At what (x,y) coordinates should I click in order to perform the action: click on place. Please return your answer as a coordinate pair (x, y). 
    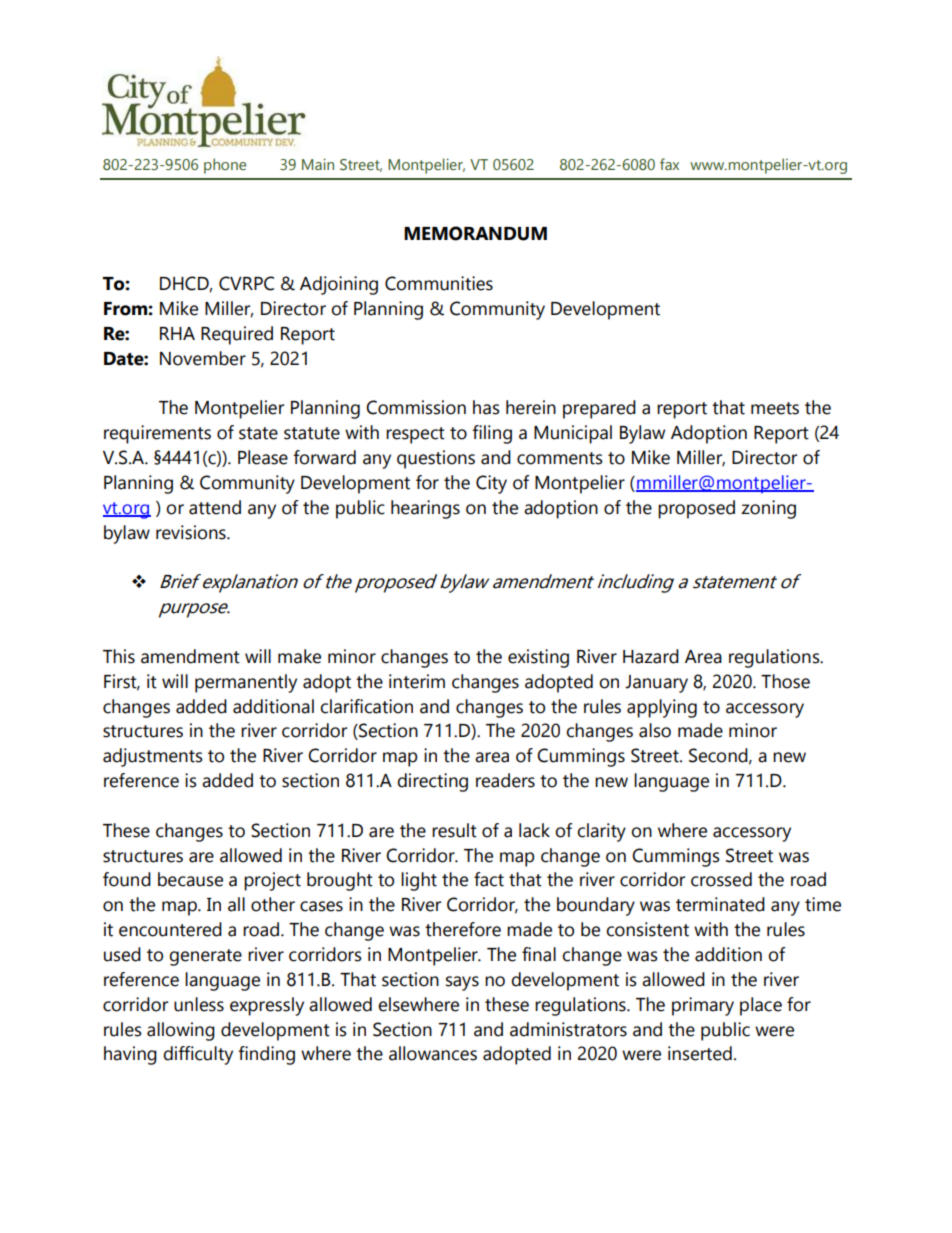
    Looking at the image, I should click on (761, 1006).
